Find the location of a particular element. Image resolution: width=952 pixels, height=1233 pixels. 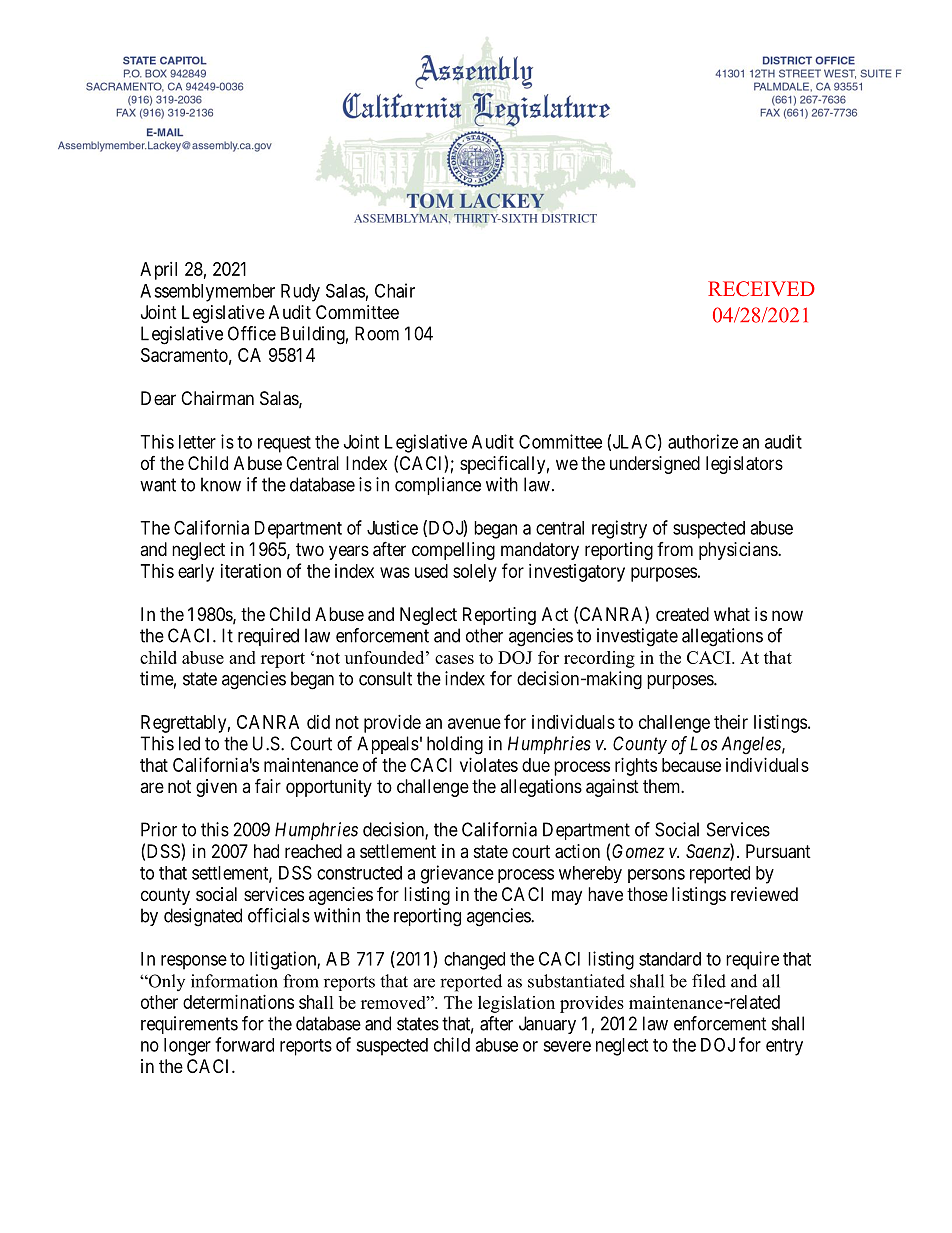

forward is located at coordinates (244, 1044).
